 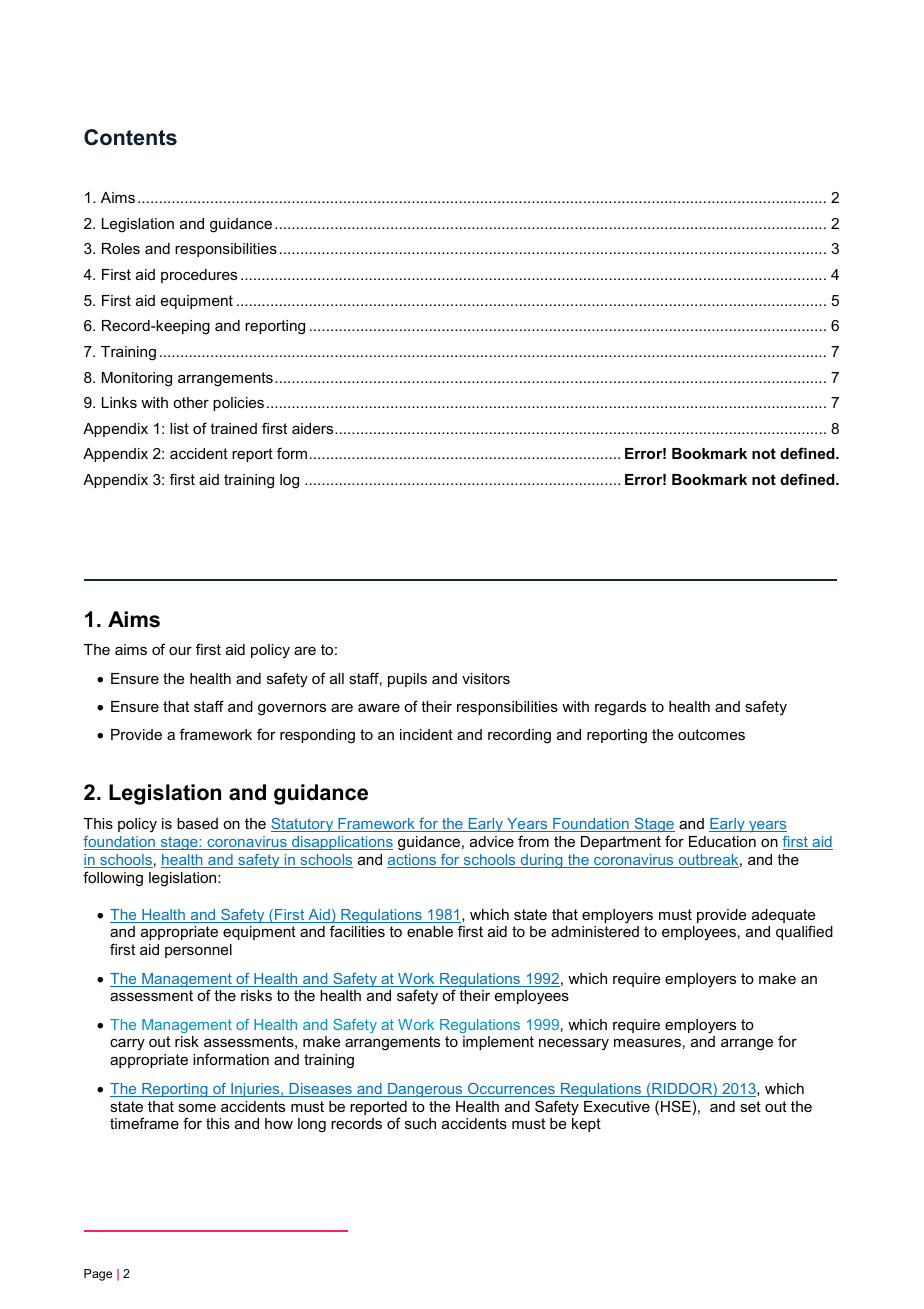 I want to click on procedures, so click(x=199, y=276).
